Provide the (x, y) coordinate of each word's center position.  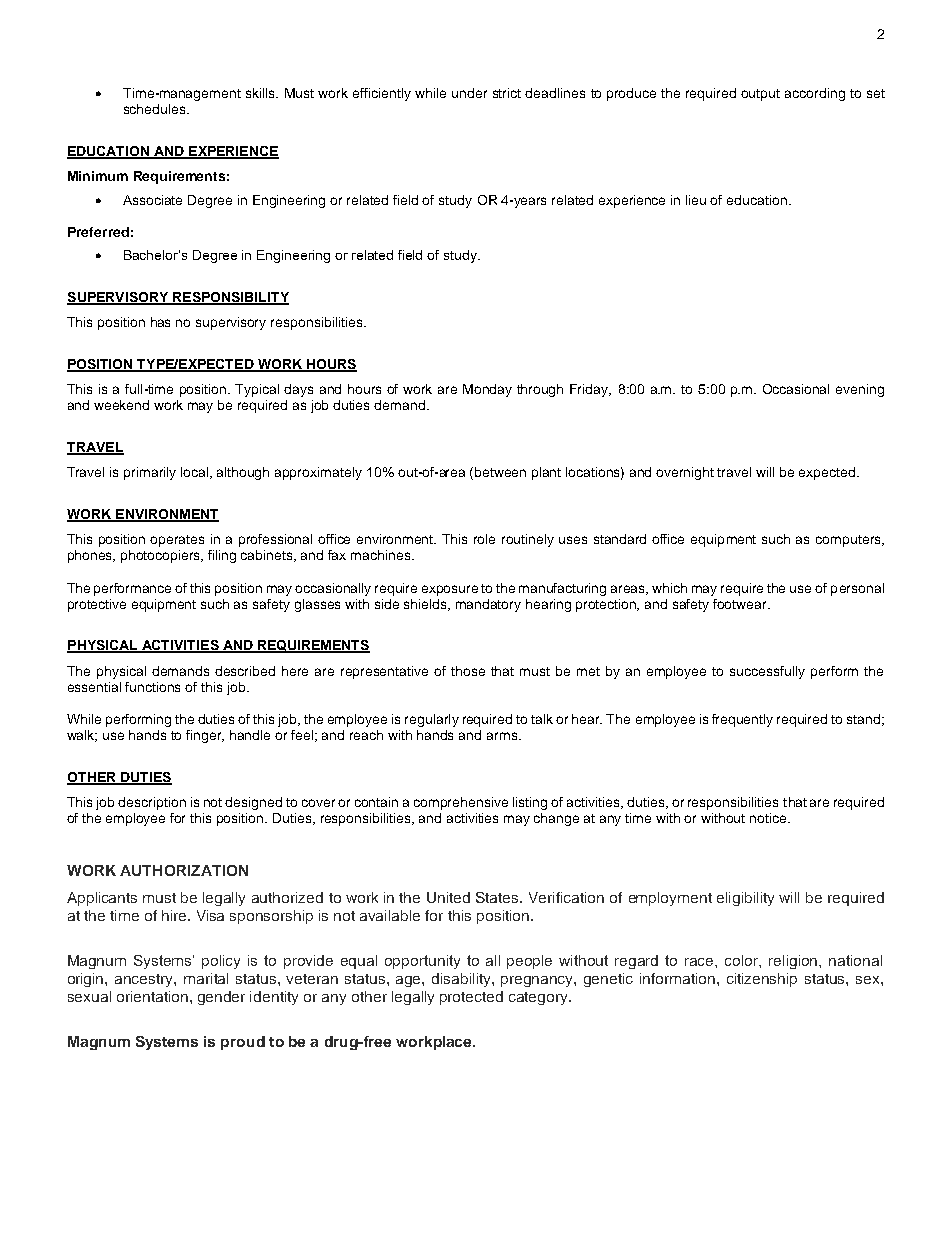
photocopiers (162, 556)
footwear (741, 604)
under (469, 93)
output (760, 95)
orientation (152, 996)
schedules (156, 109)
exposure (450, 590)
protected (471, 998)
